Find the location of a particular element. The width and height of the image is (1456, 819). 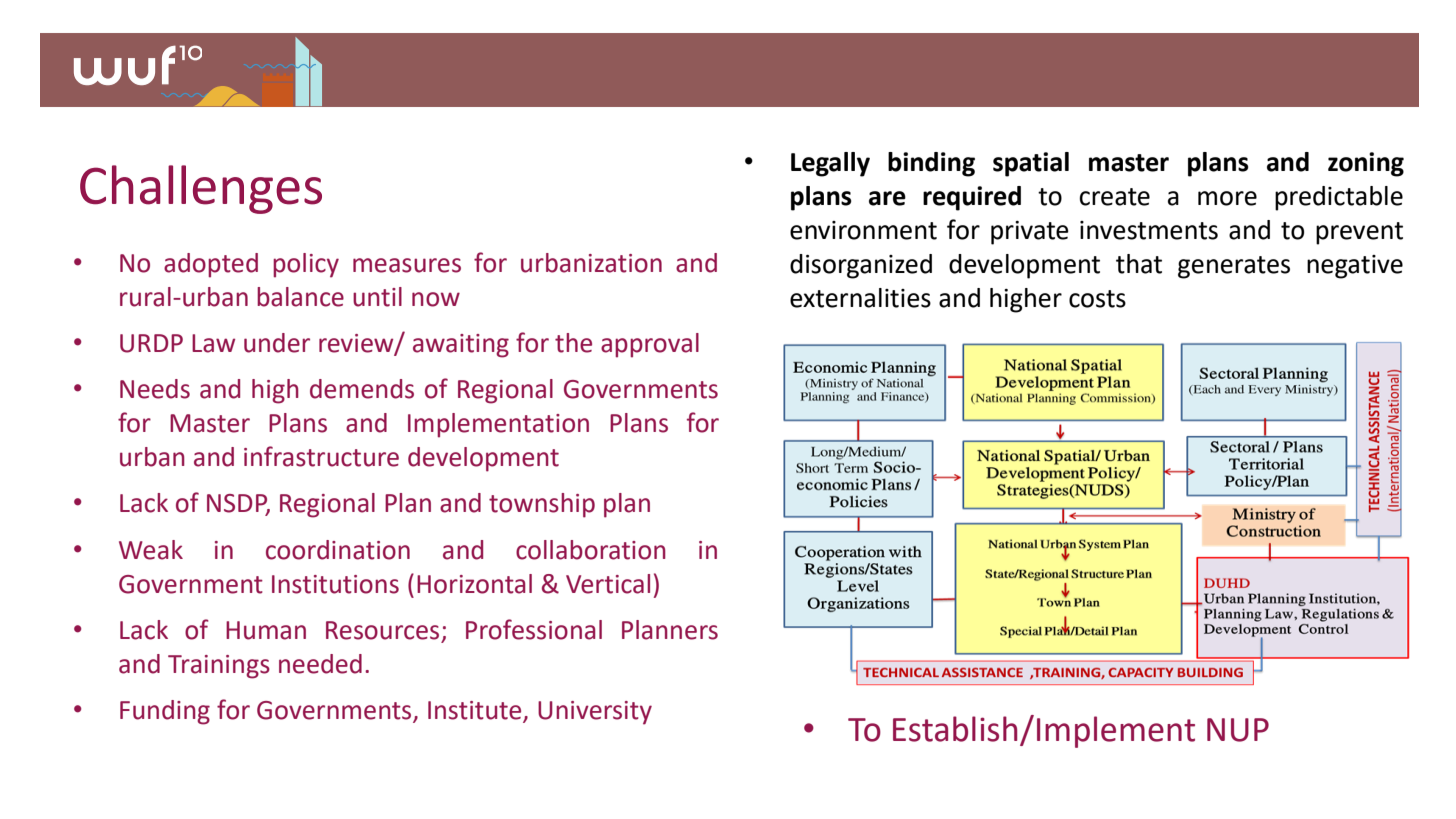

Legally is located at coordinates (830, 164).
